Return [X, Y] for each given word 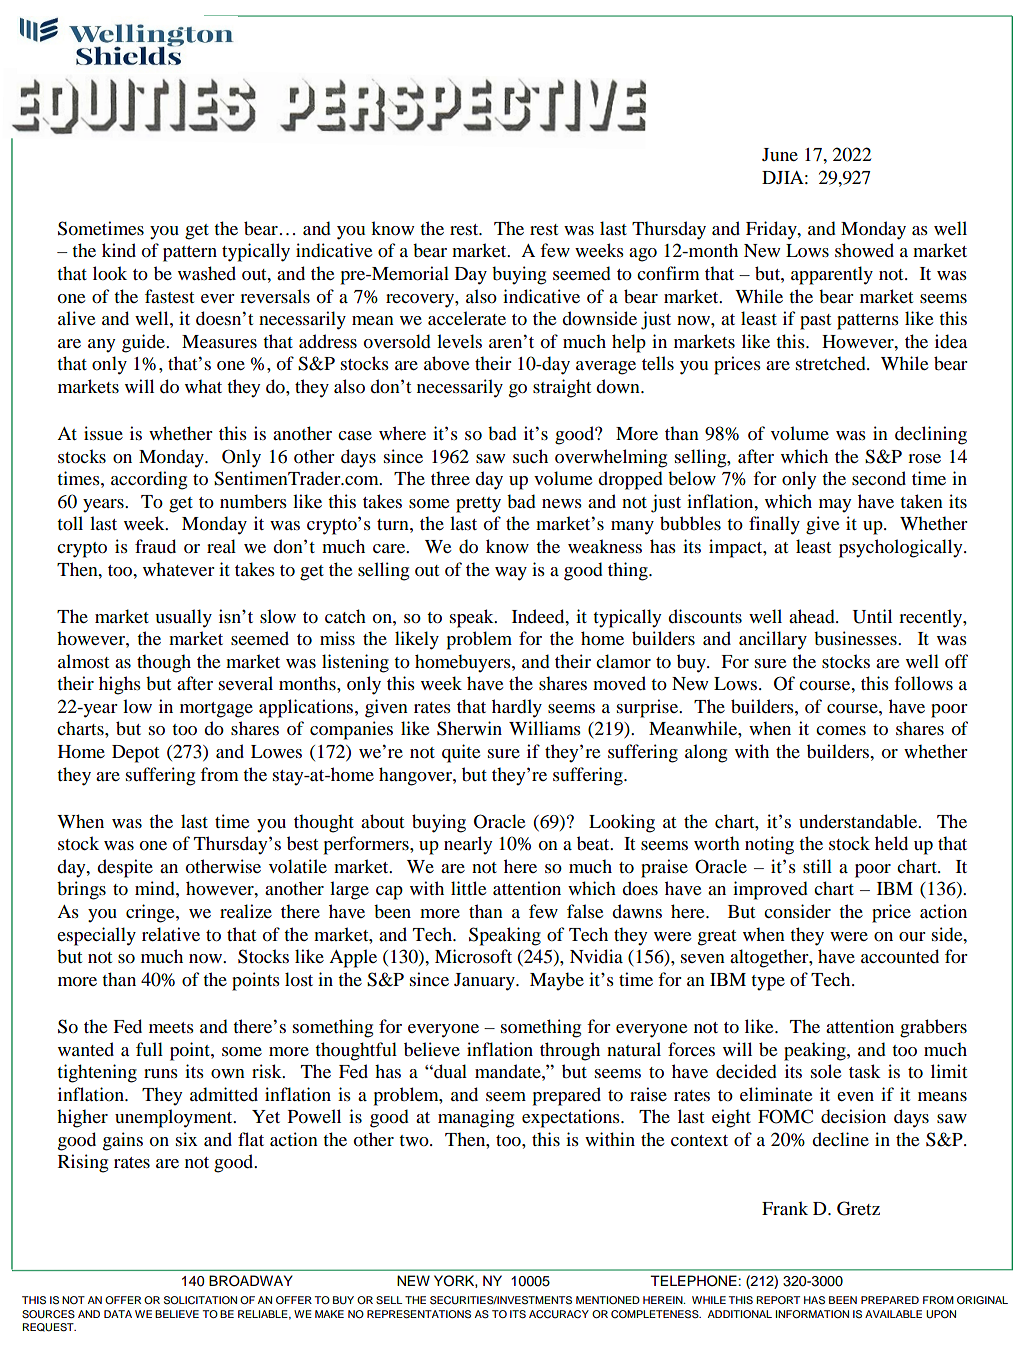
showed [864, 250]
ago [643, 255]
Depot [135, 754]
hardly [517, 708]
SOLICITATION [200, 1300]
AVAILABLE [893, 1314]
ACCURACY [559, 1314]
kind [119, 250]
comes [841, 730]
